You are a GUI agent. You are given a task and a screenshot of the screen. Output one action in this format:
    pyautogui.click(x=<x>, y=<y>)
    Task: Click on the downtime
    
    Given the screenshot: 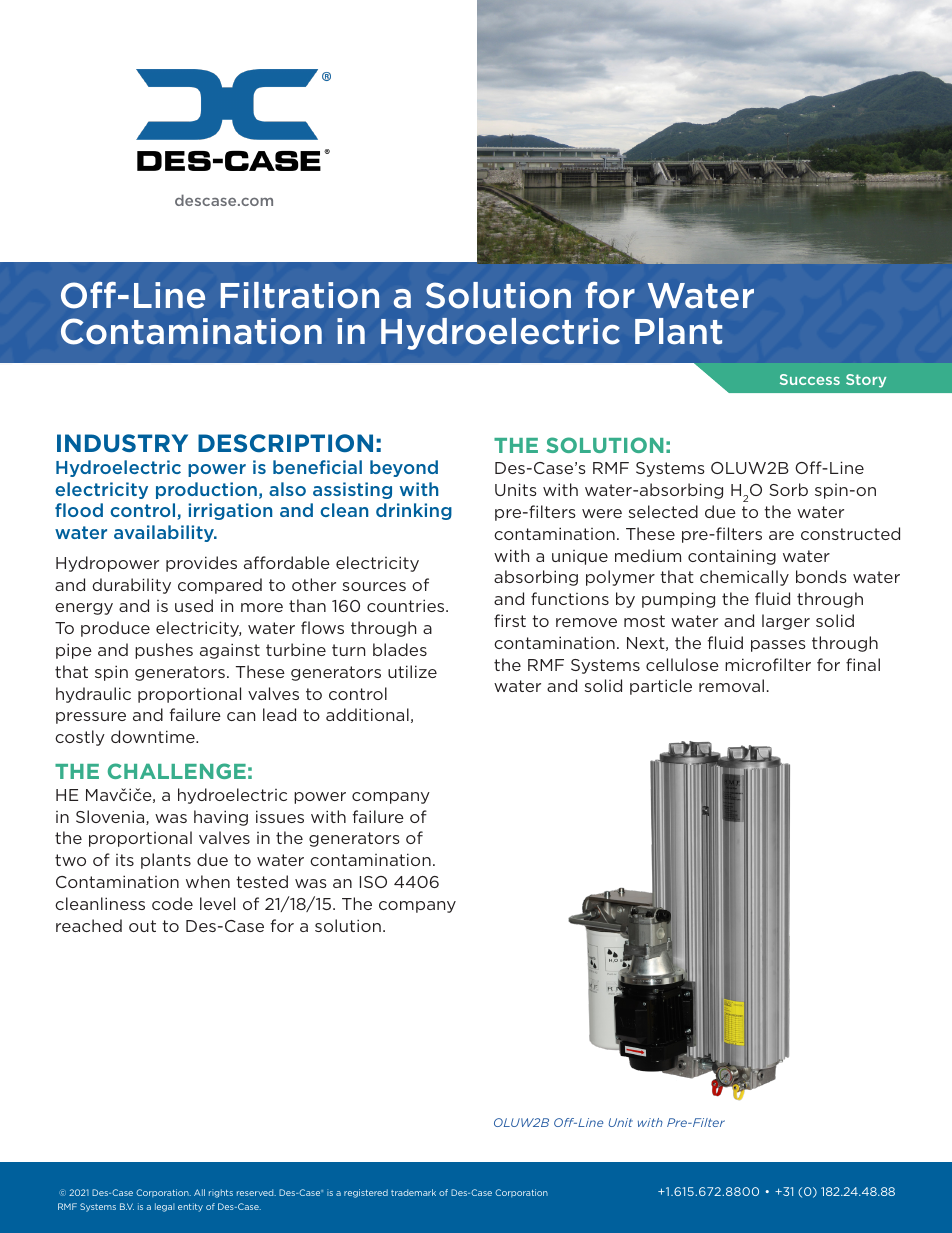 What is the action you would take?
    pyautogui.click(x=154, y=736)
